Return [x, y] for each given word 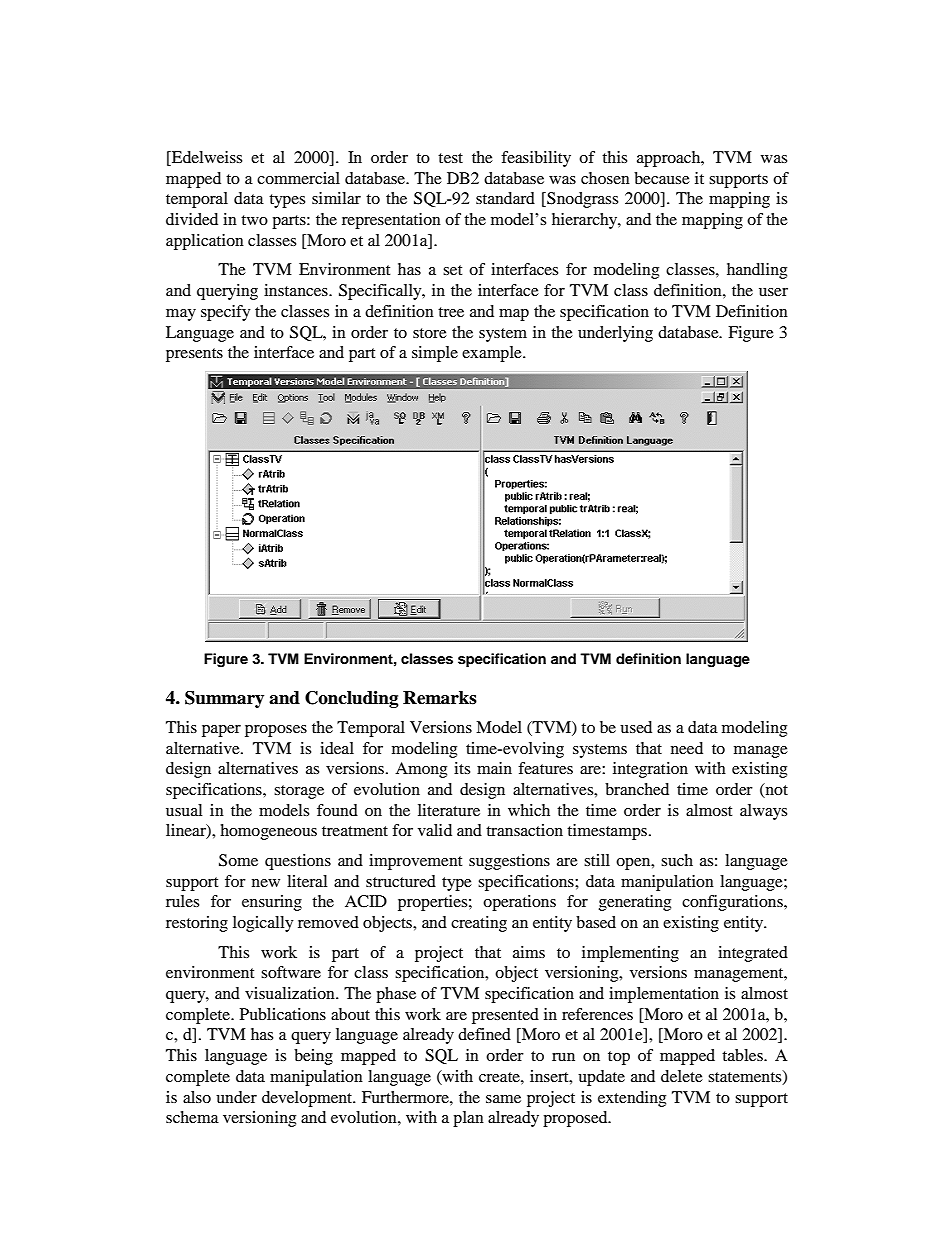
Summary [224, 699]
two [254, 220]
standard [505, 198]
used [636, 727]
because [662, 178]
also [197, 1097]
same [503, 1099]
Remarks [440, 698]
